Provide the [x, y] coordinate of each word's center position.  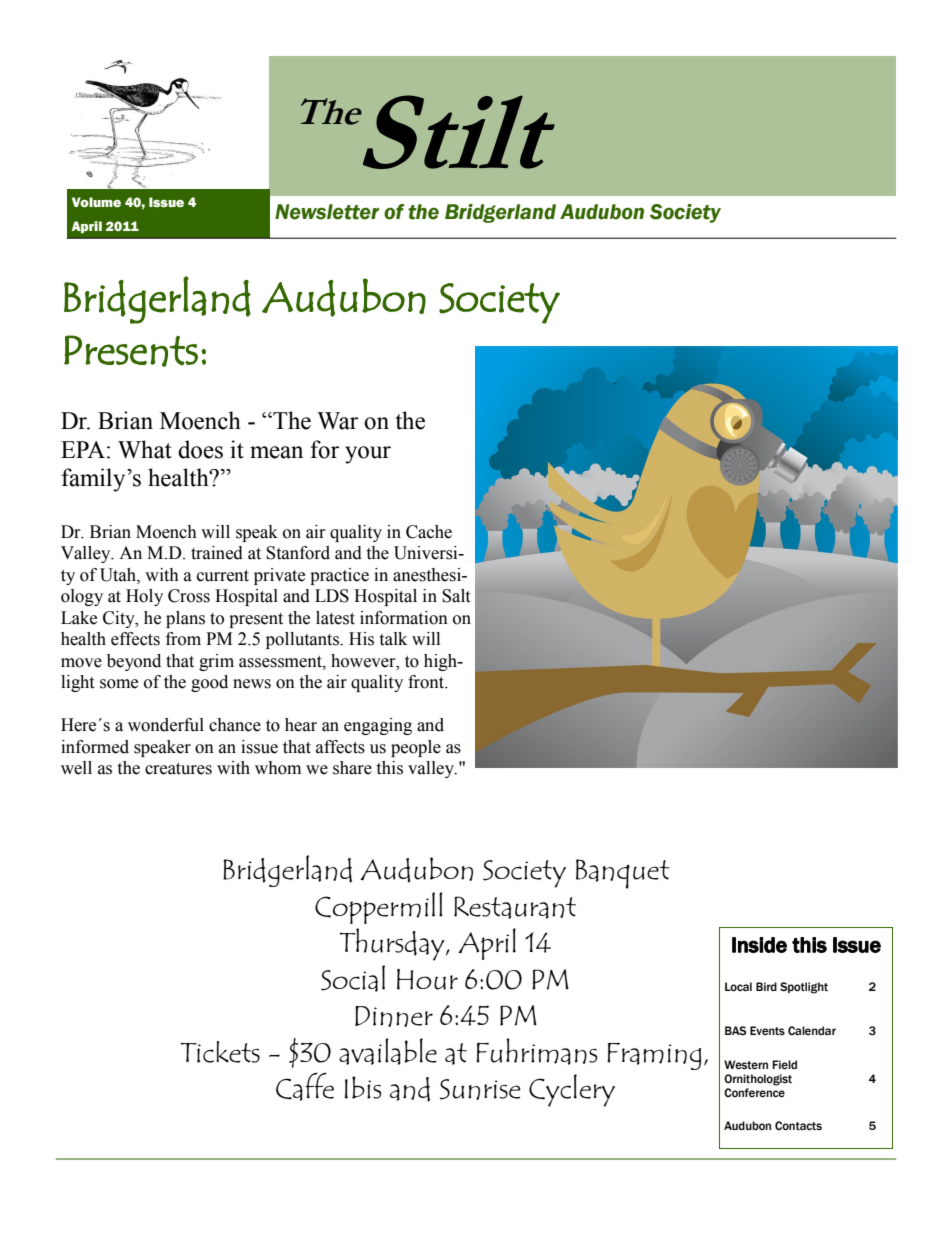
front [427, 682]
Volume [96, 202]
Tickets [220, 1052]
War [337, 421]
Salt [456, 596]
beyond [134, 662]
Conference [754, 1093]
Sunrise [480, 1089]
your [368, 455]
